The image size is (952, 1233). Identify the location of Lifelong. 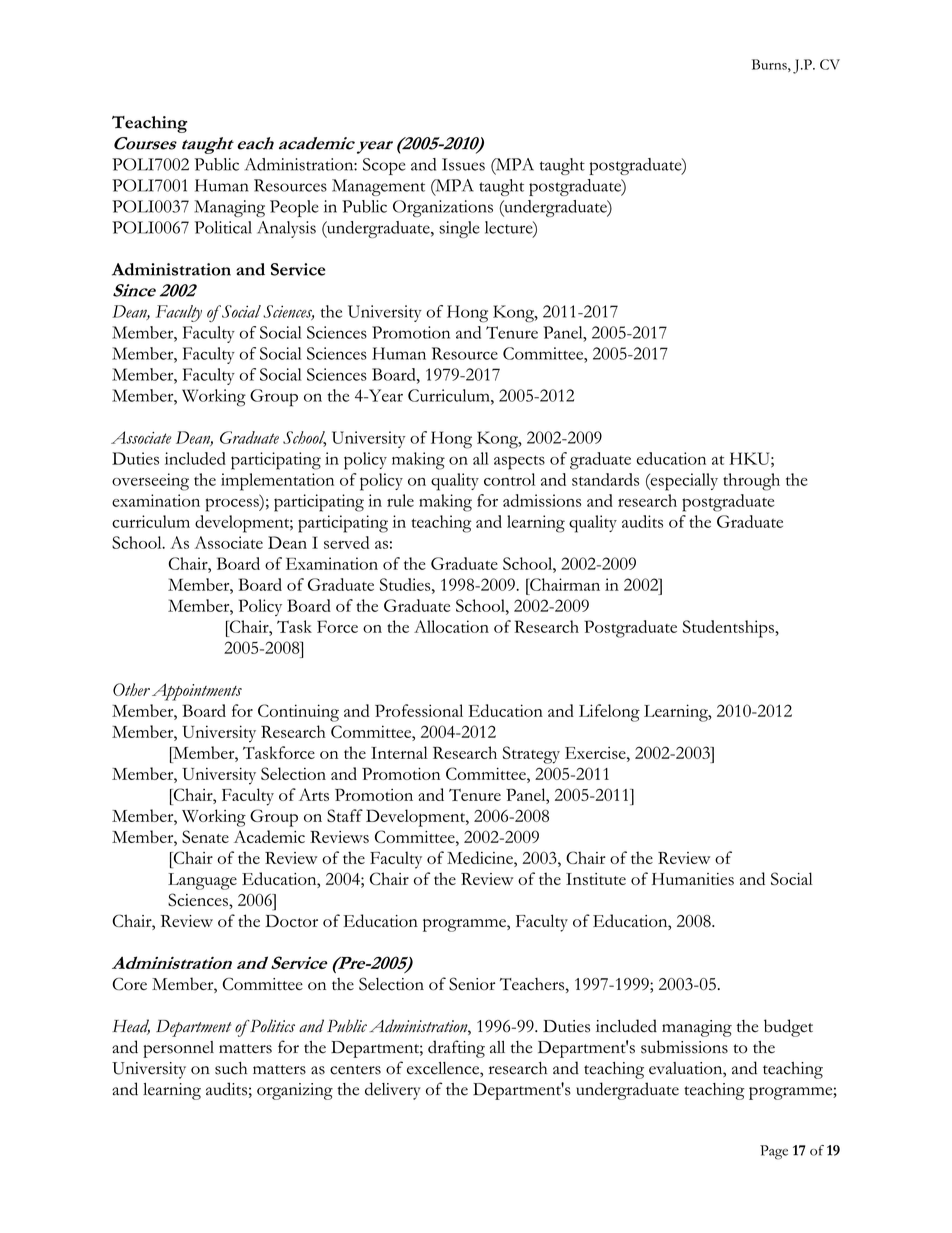
(609, 713).
